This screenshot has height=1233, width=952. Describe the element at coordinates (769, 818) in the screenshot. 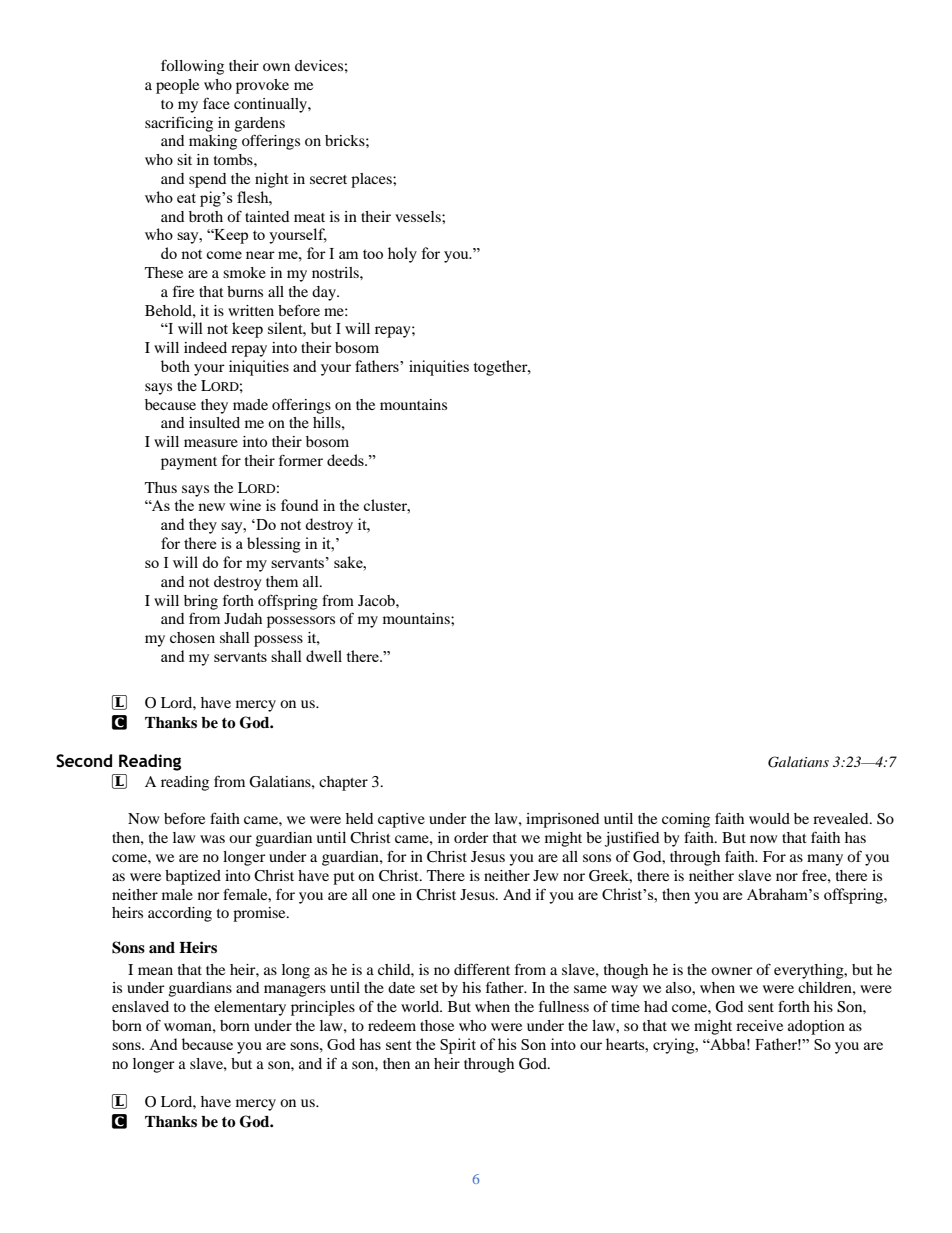

I see `would` at that location.
